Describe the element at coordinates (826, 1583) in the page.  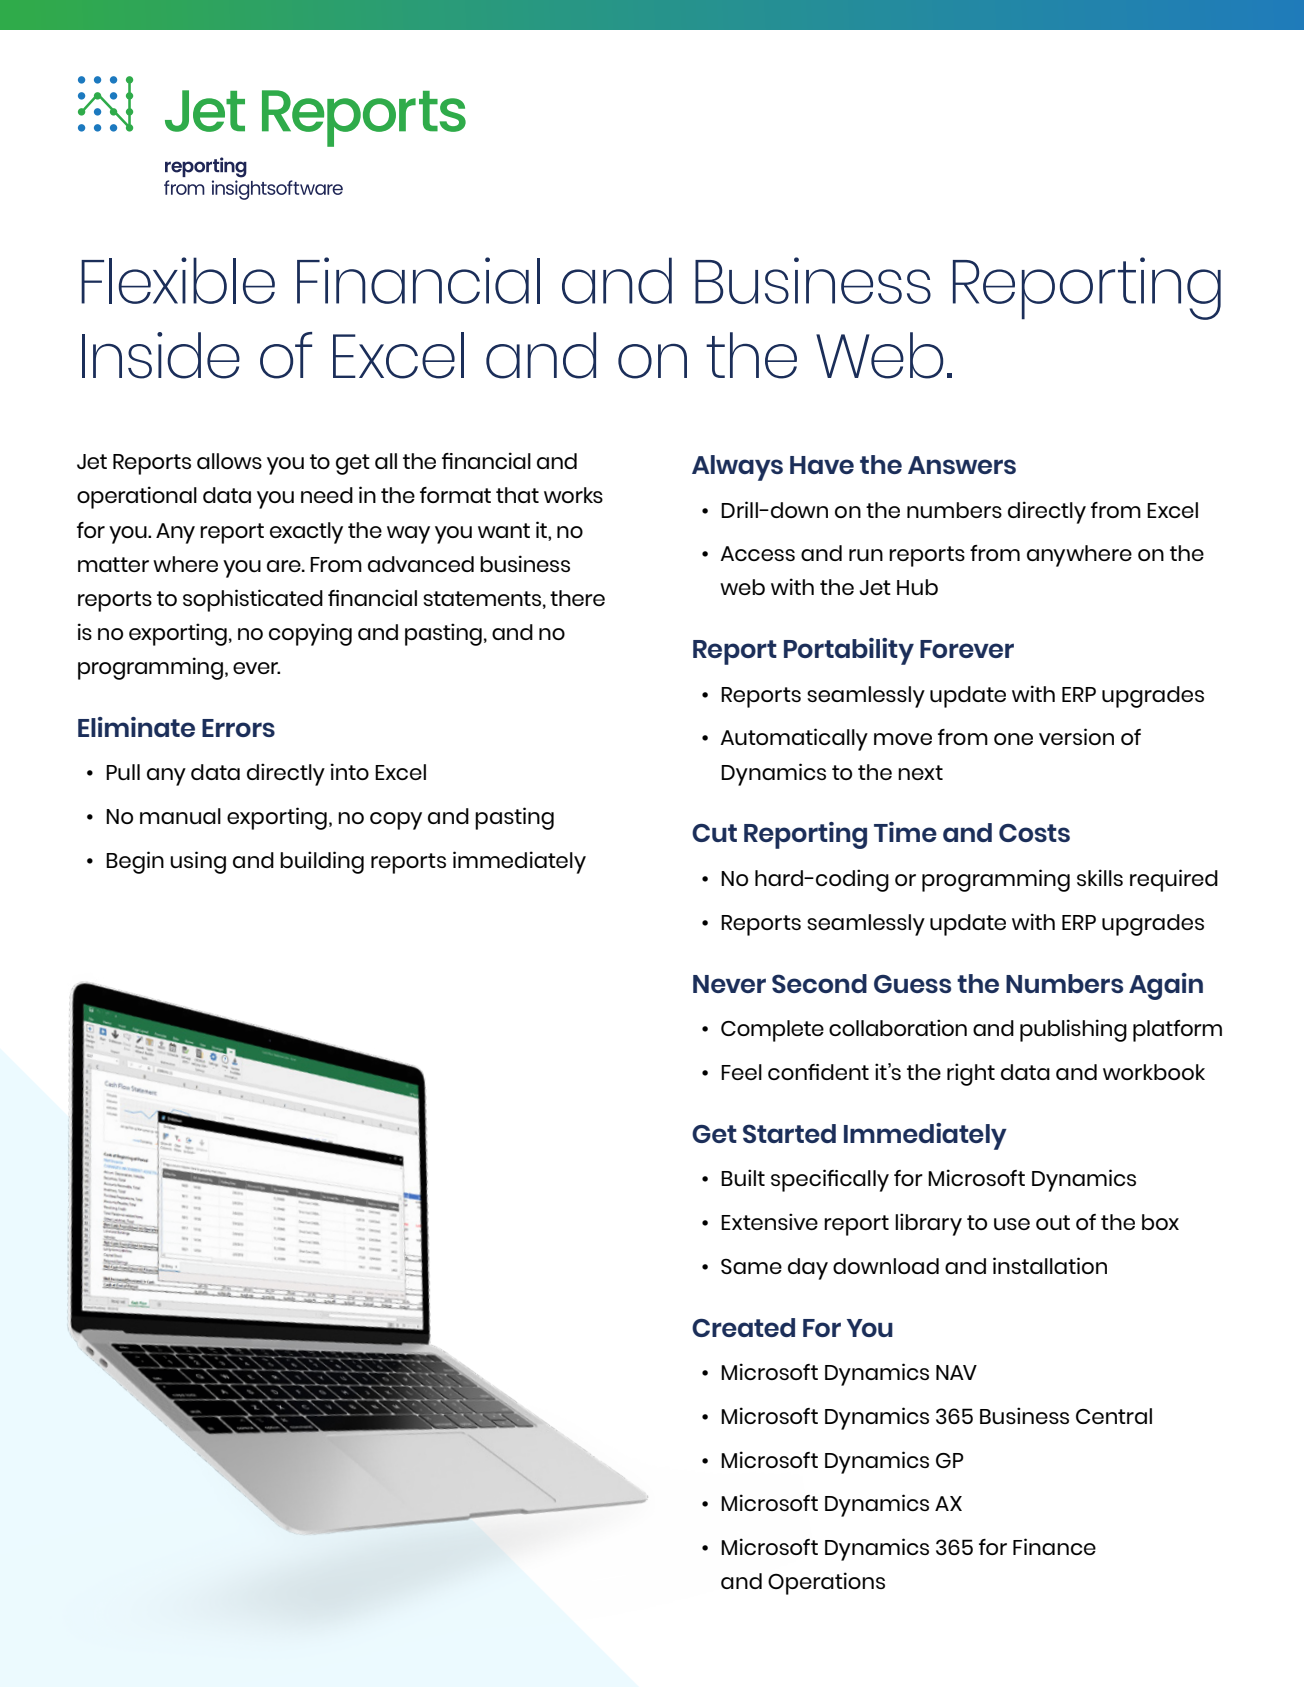
I see `Operations` at that location.
